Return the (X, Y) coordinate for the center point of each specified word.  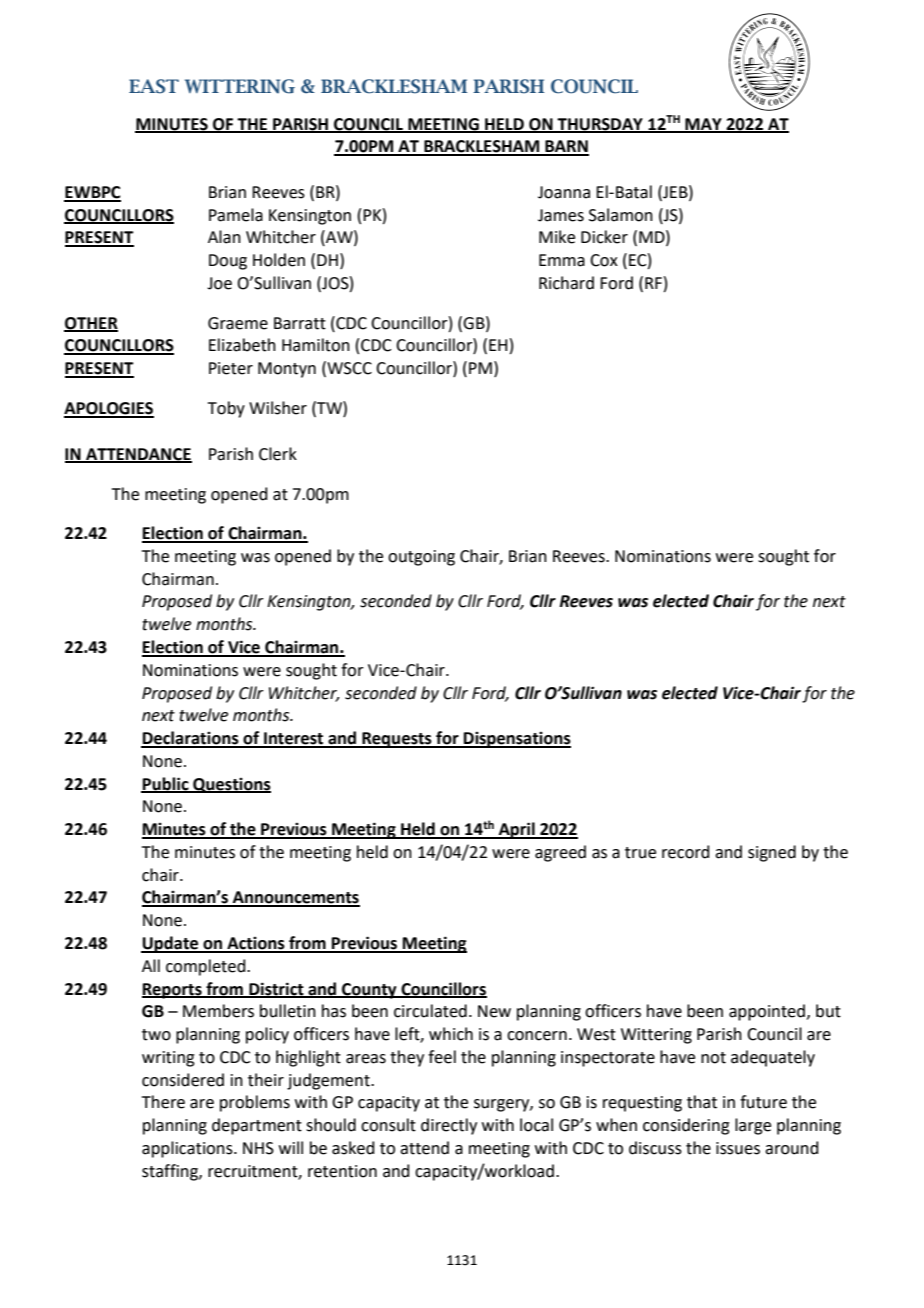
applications (188, 1149)
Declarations (191, 739)
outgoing (421, 558)
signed (772, 853)
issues (738, 1148)
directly (449, 1126)
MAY (703, 125)
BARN (566, 147)
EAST (154, 86)
